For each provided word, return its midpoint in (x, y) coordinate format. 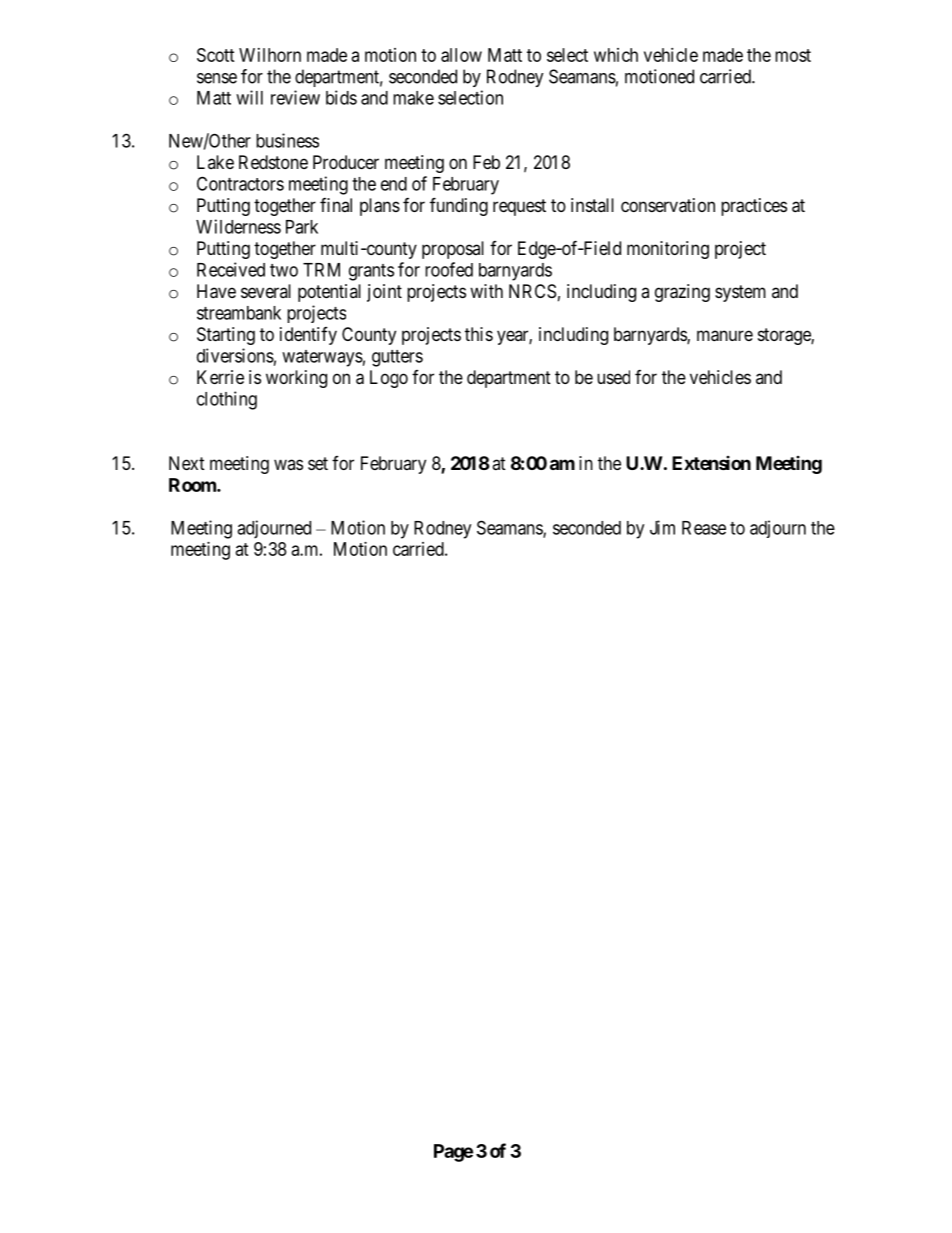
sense (217, 78)
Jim (662, 527)
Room (193, 485)
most (793, 55)
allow (461, 55)
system (740, 293)
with (486, 291)
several (266, 291)
